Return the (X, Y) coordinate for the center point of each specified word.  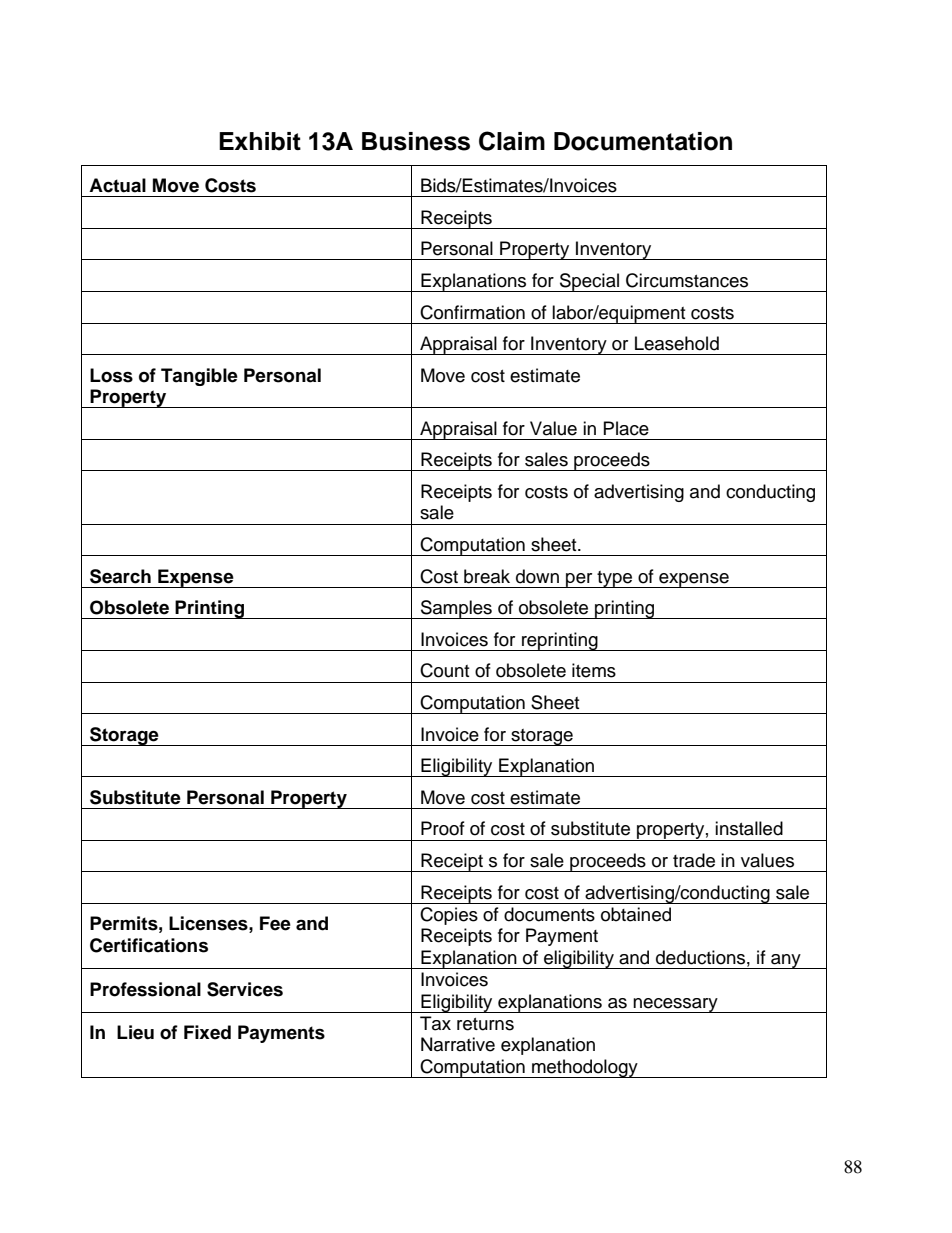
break (487, 576)
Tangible (199, 377)
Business (416, 141)
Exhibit (260, 141)
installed (749, 828)
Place (626, 428)
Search (120, 576)
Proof (443, 828)
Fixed (207, 1032)
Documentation (643, 141)
